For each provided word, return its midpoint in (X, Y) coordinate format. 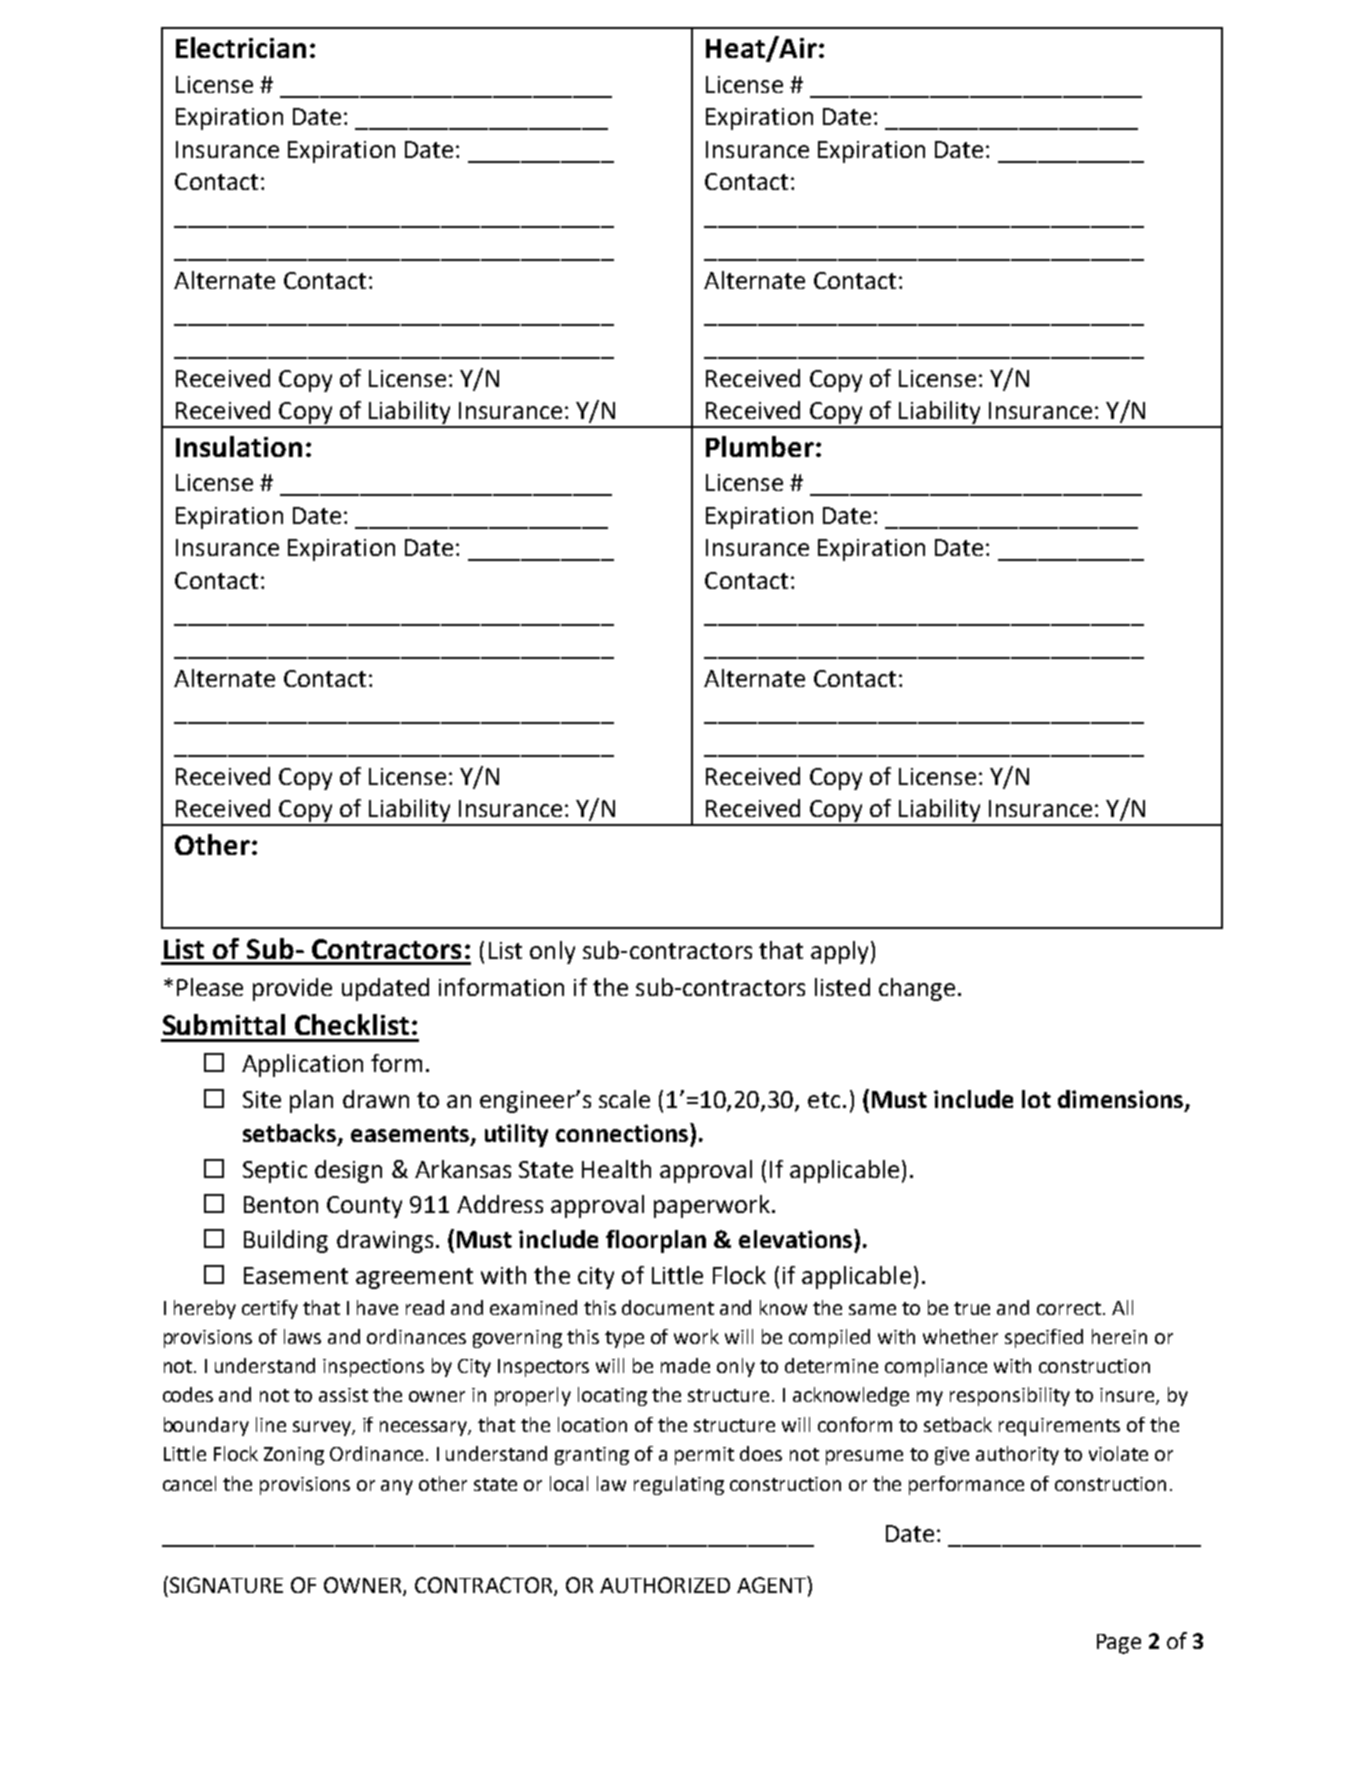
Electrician (241, 47)
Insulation (239, 446)
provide (292, 989)
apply (839, 952)
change (917, 989)
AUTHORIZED (665, 1585)
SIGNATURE (225, 1584)
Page (1119, 1644)
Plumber (760, 446)
